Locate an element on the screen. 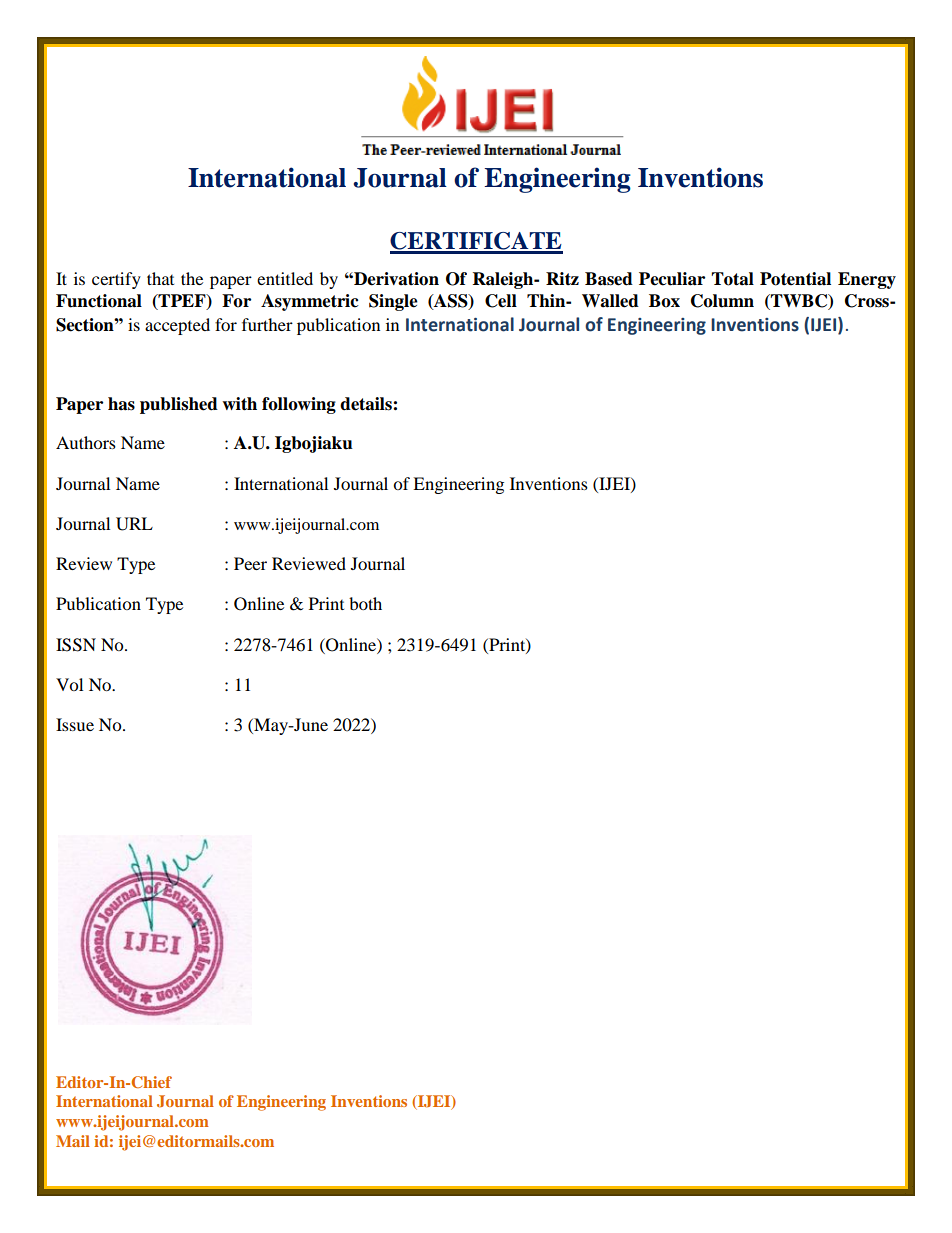 The image size is (952, 1233). Authors is located at coordinates (86, 442).
